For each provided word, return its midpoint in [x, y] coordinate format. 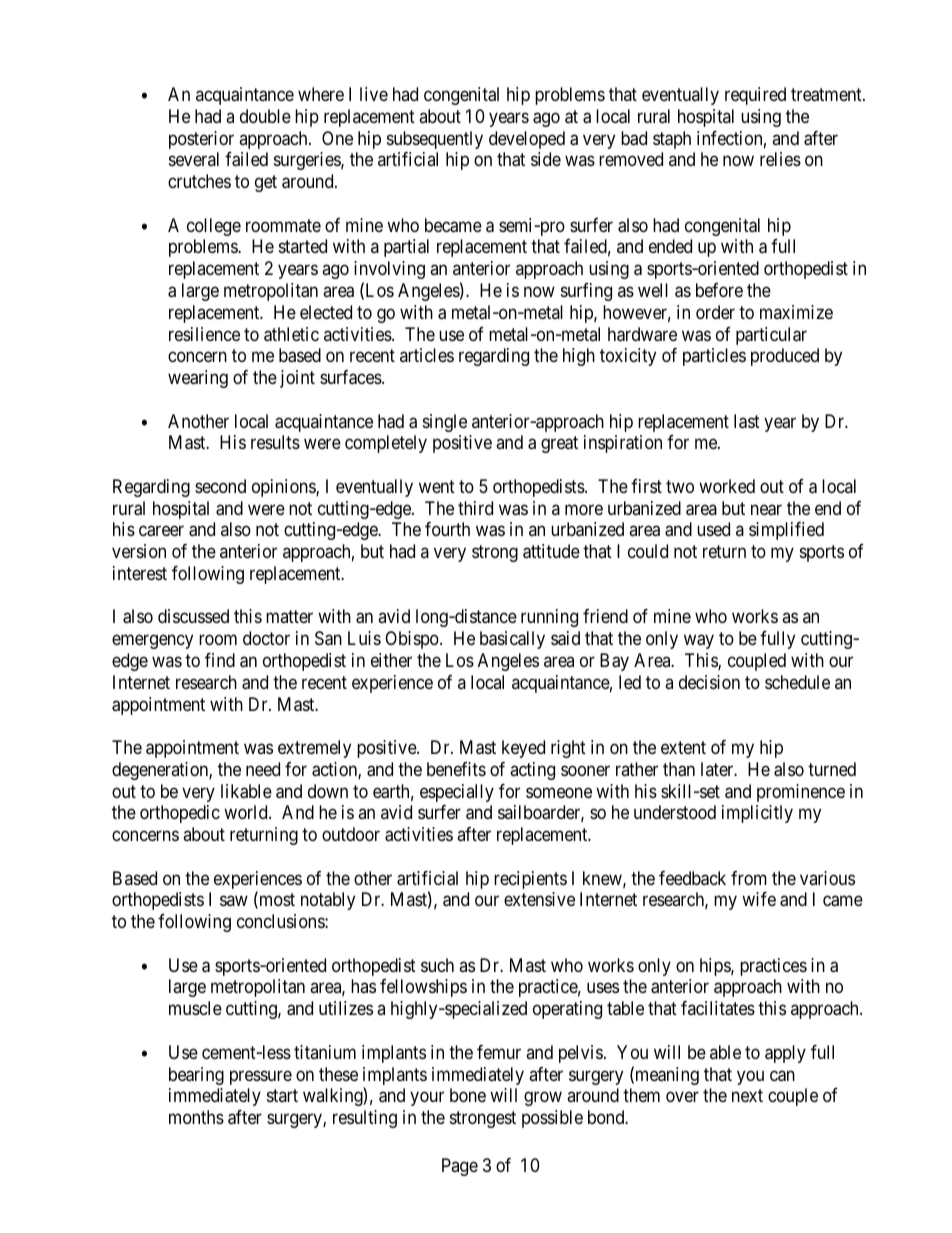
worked [727, 486]
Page [460, 1167]
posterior [201, 140]
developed [527, 140]
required [755, 96]
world [247, 812]
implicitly [757, 814]
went [437, 486]
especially [457, 793]
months [196, 1117]
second [220, 486]
